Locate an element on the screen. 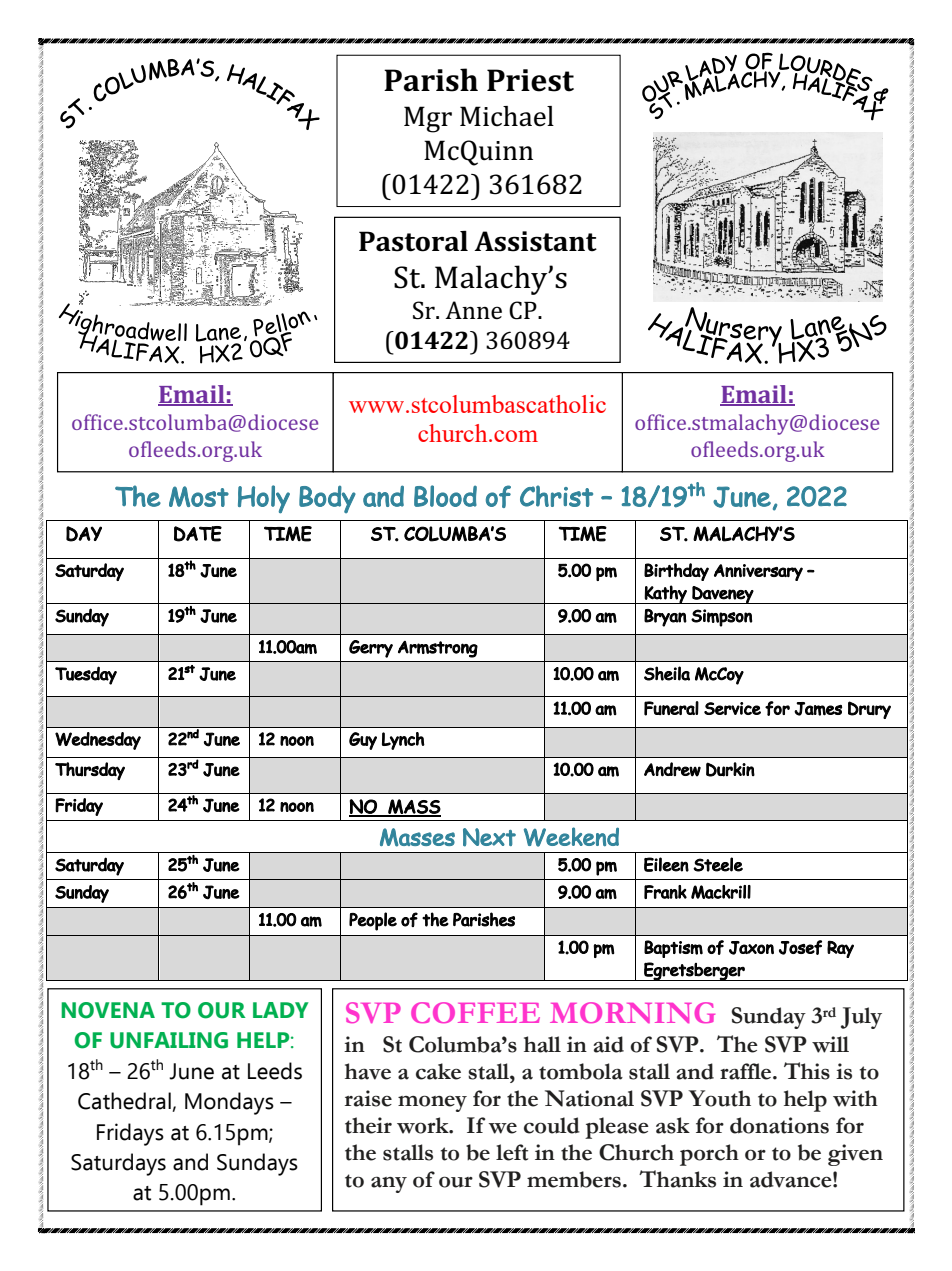 This screenshot has width=952, height=1271. Thursday is located at coordinates (90, 771).
